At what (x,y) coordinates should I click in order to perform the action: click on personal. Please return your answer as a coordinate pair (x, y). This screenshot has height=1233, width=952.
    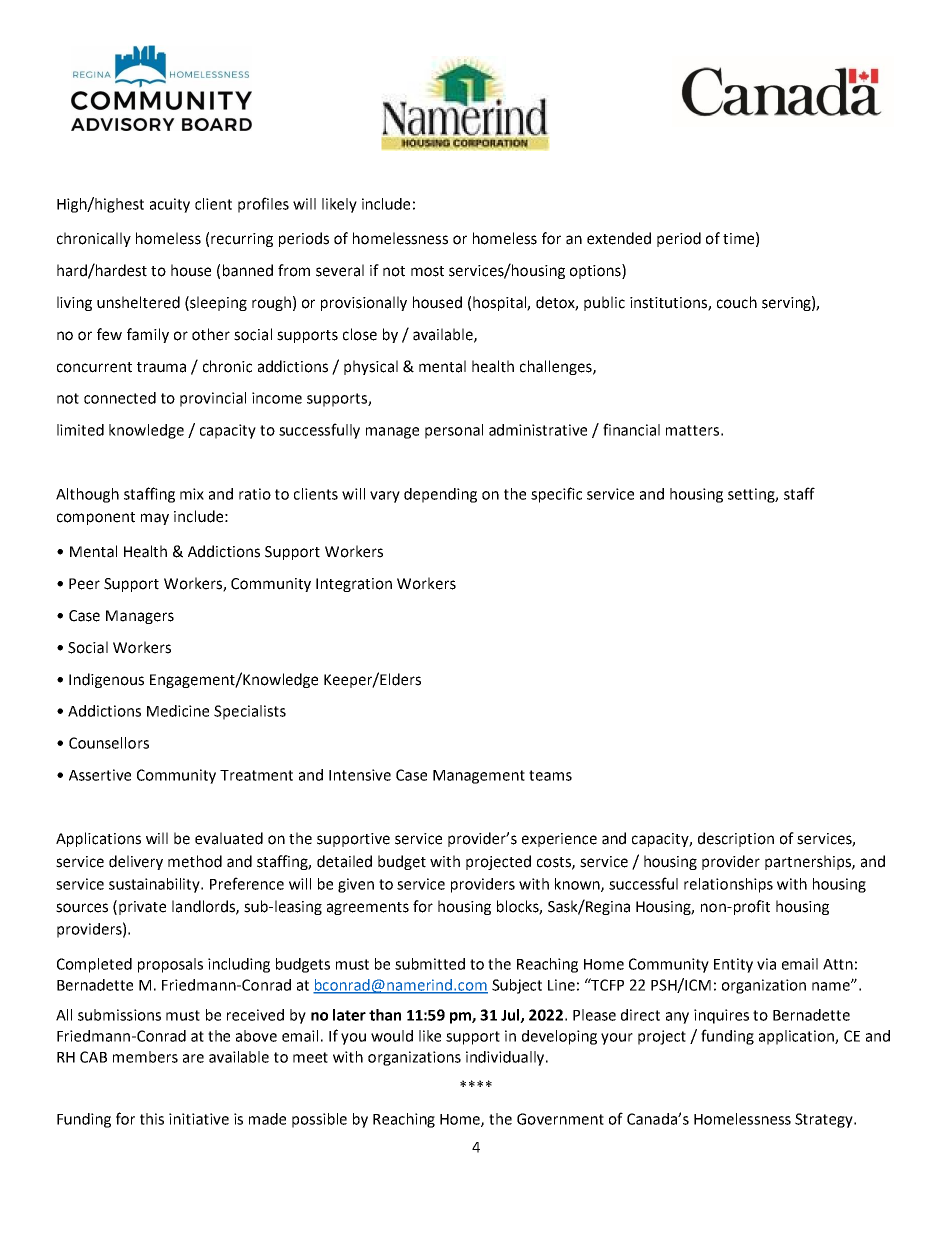
    Looking at the image, I should click on (454, 431).
